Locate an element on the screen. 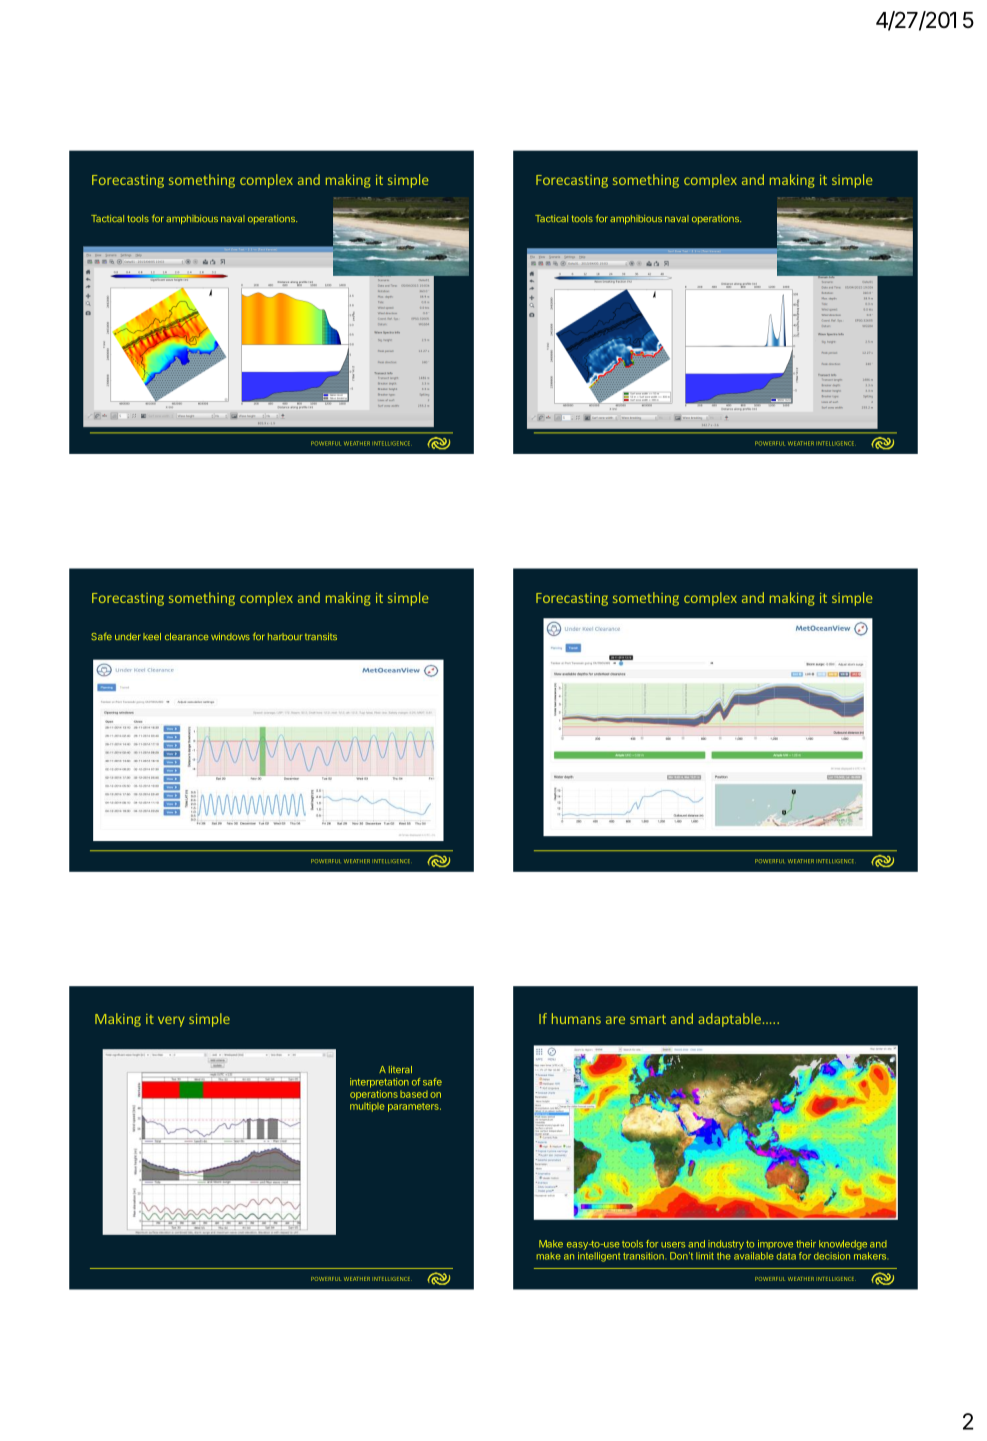  harbour is located at coordinates (285, 636).
